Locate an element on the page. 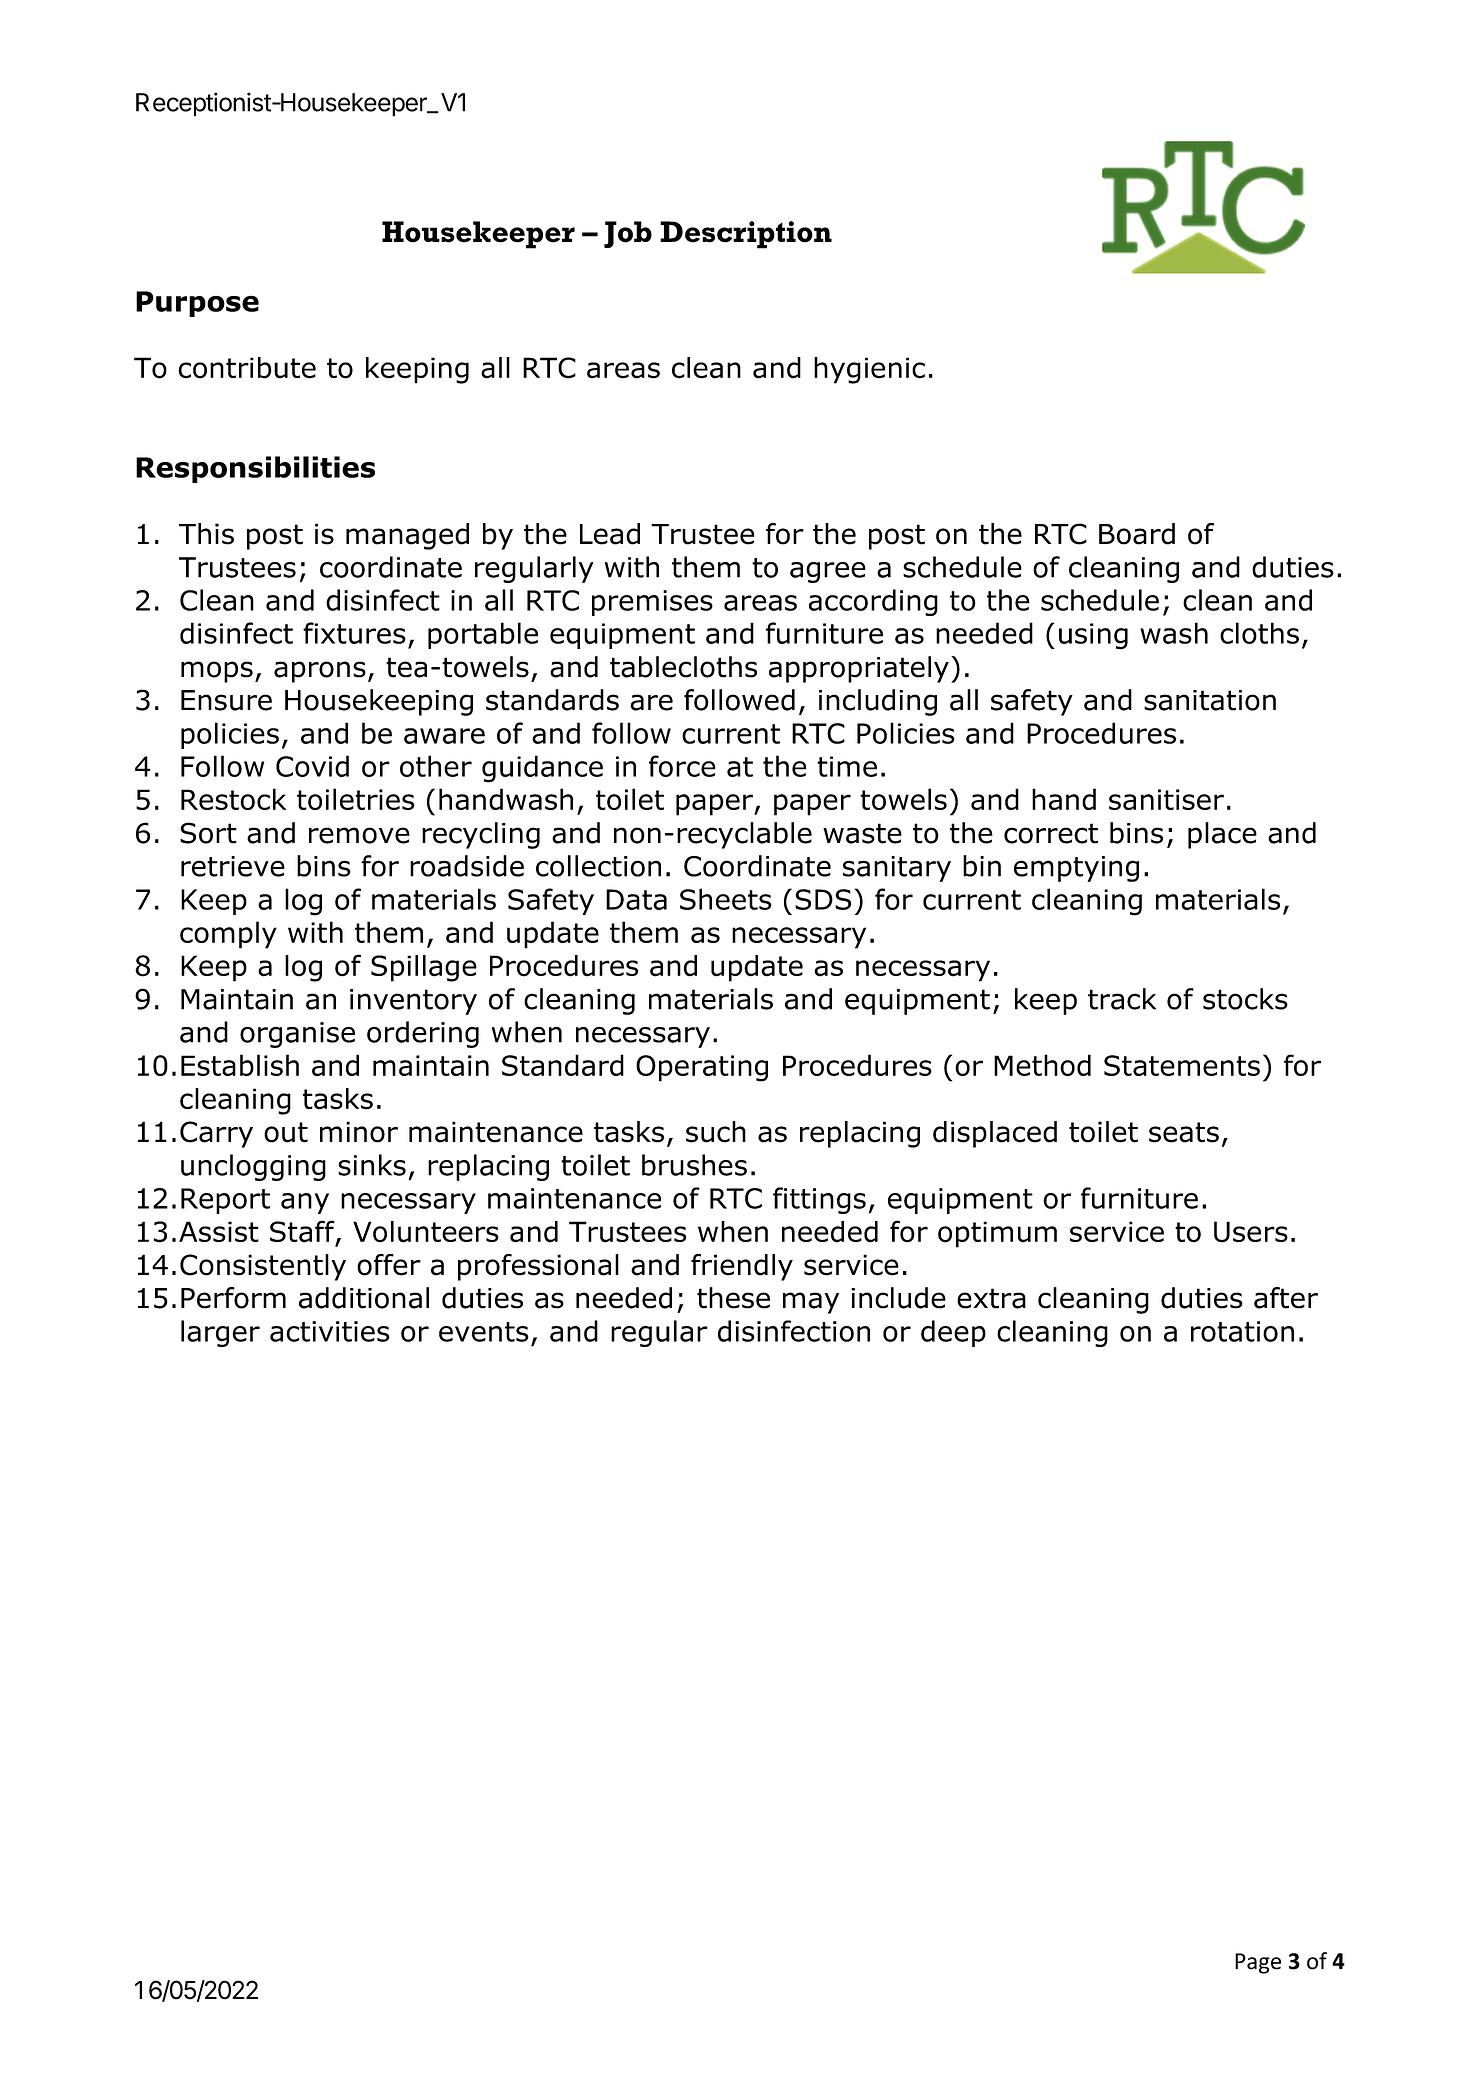 This document has height=2092, width=1479. Description is located at coordinates (746, 235).
